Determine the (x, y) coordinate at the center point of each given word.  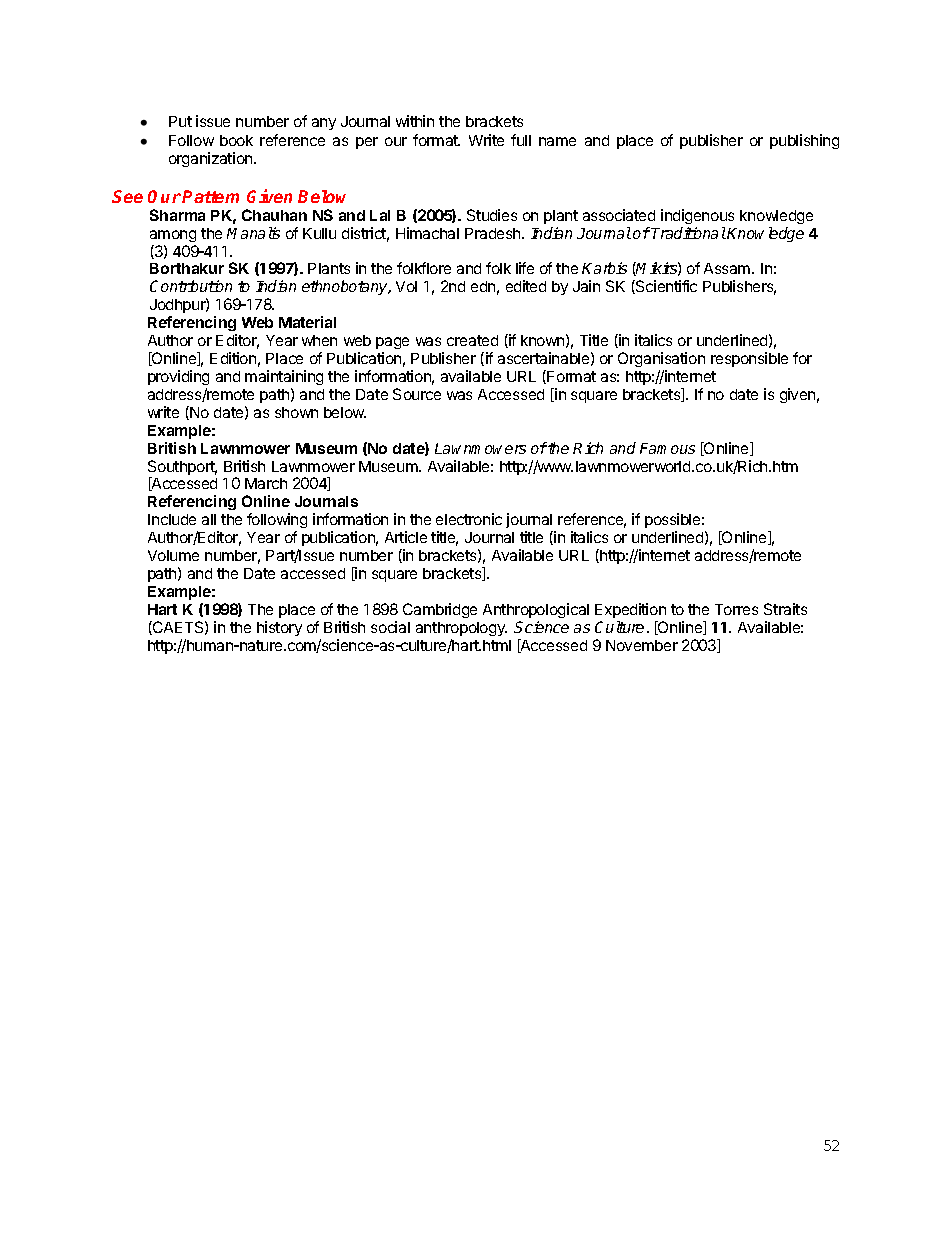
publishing (804, 141)
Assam (727, 268)
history (279, 628)
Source (417, 394)
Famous (667, 448)
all (209, 519)
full (521, 140)
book (236, 140)
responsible (749, 359)
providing (178, 379)
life (525, 268)
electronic (469, 519)
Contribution (191, 286)
